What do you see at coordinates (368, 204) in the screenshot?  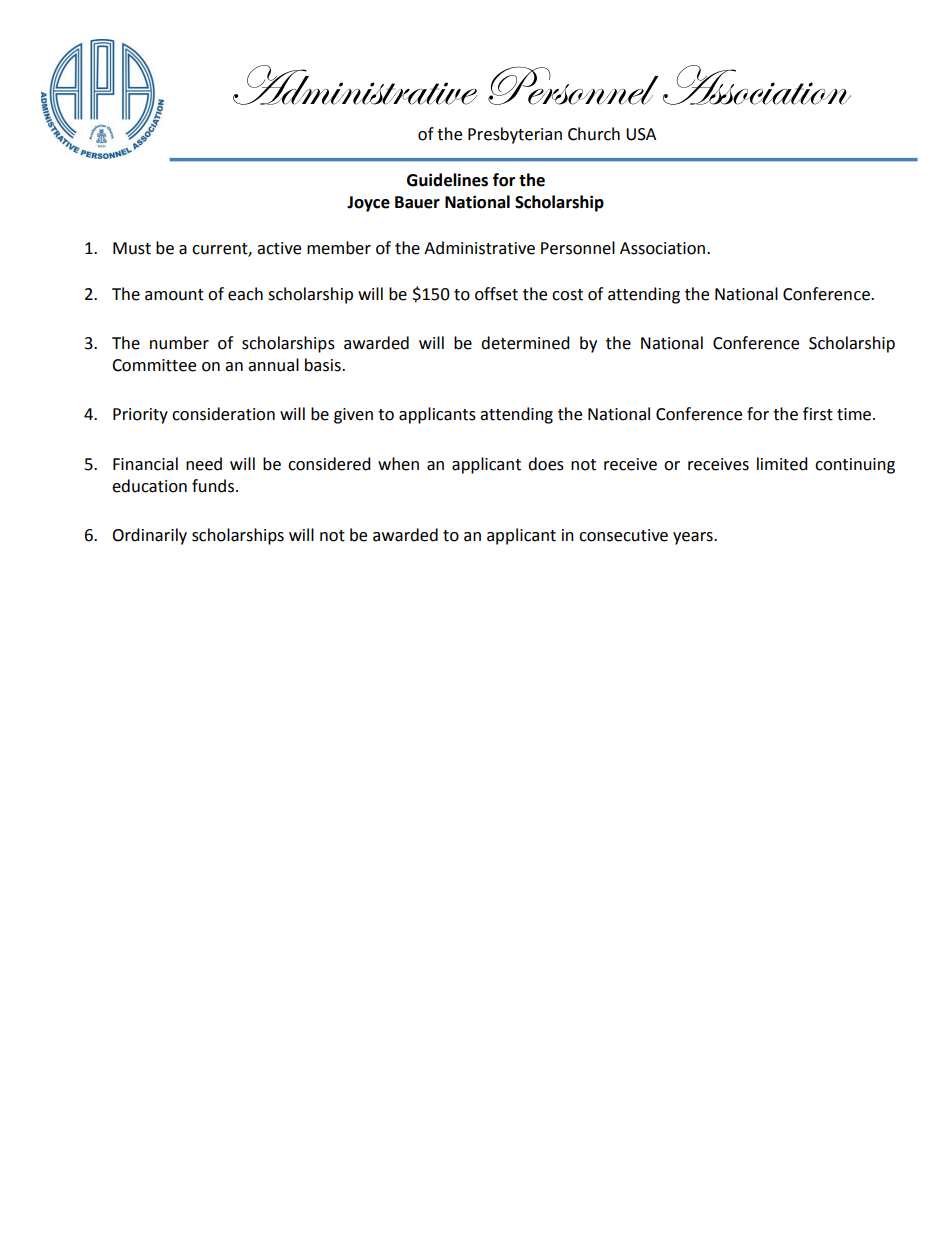 I see `Joyce` at bounding box center [368, 204].
